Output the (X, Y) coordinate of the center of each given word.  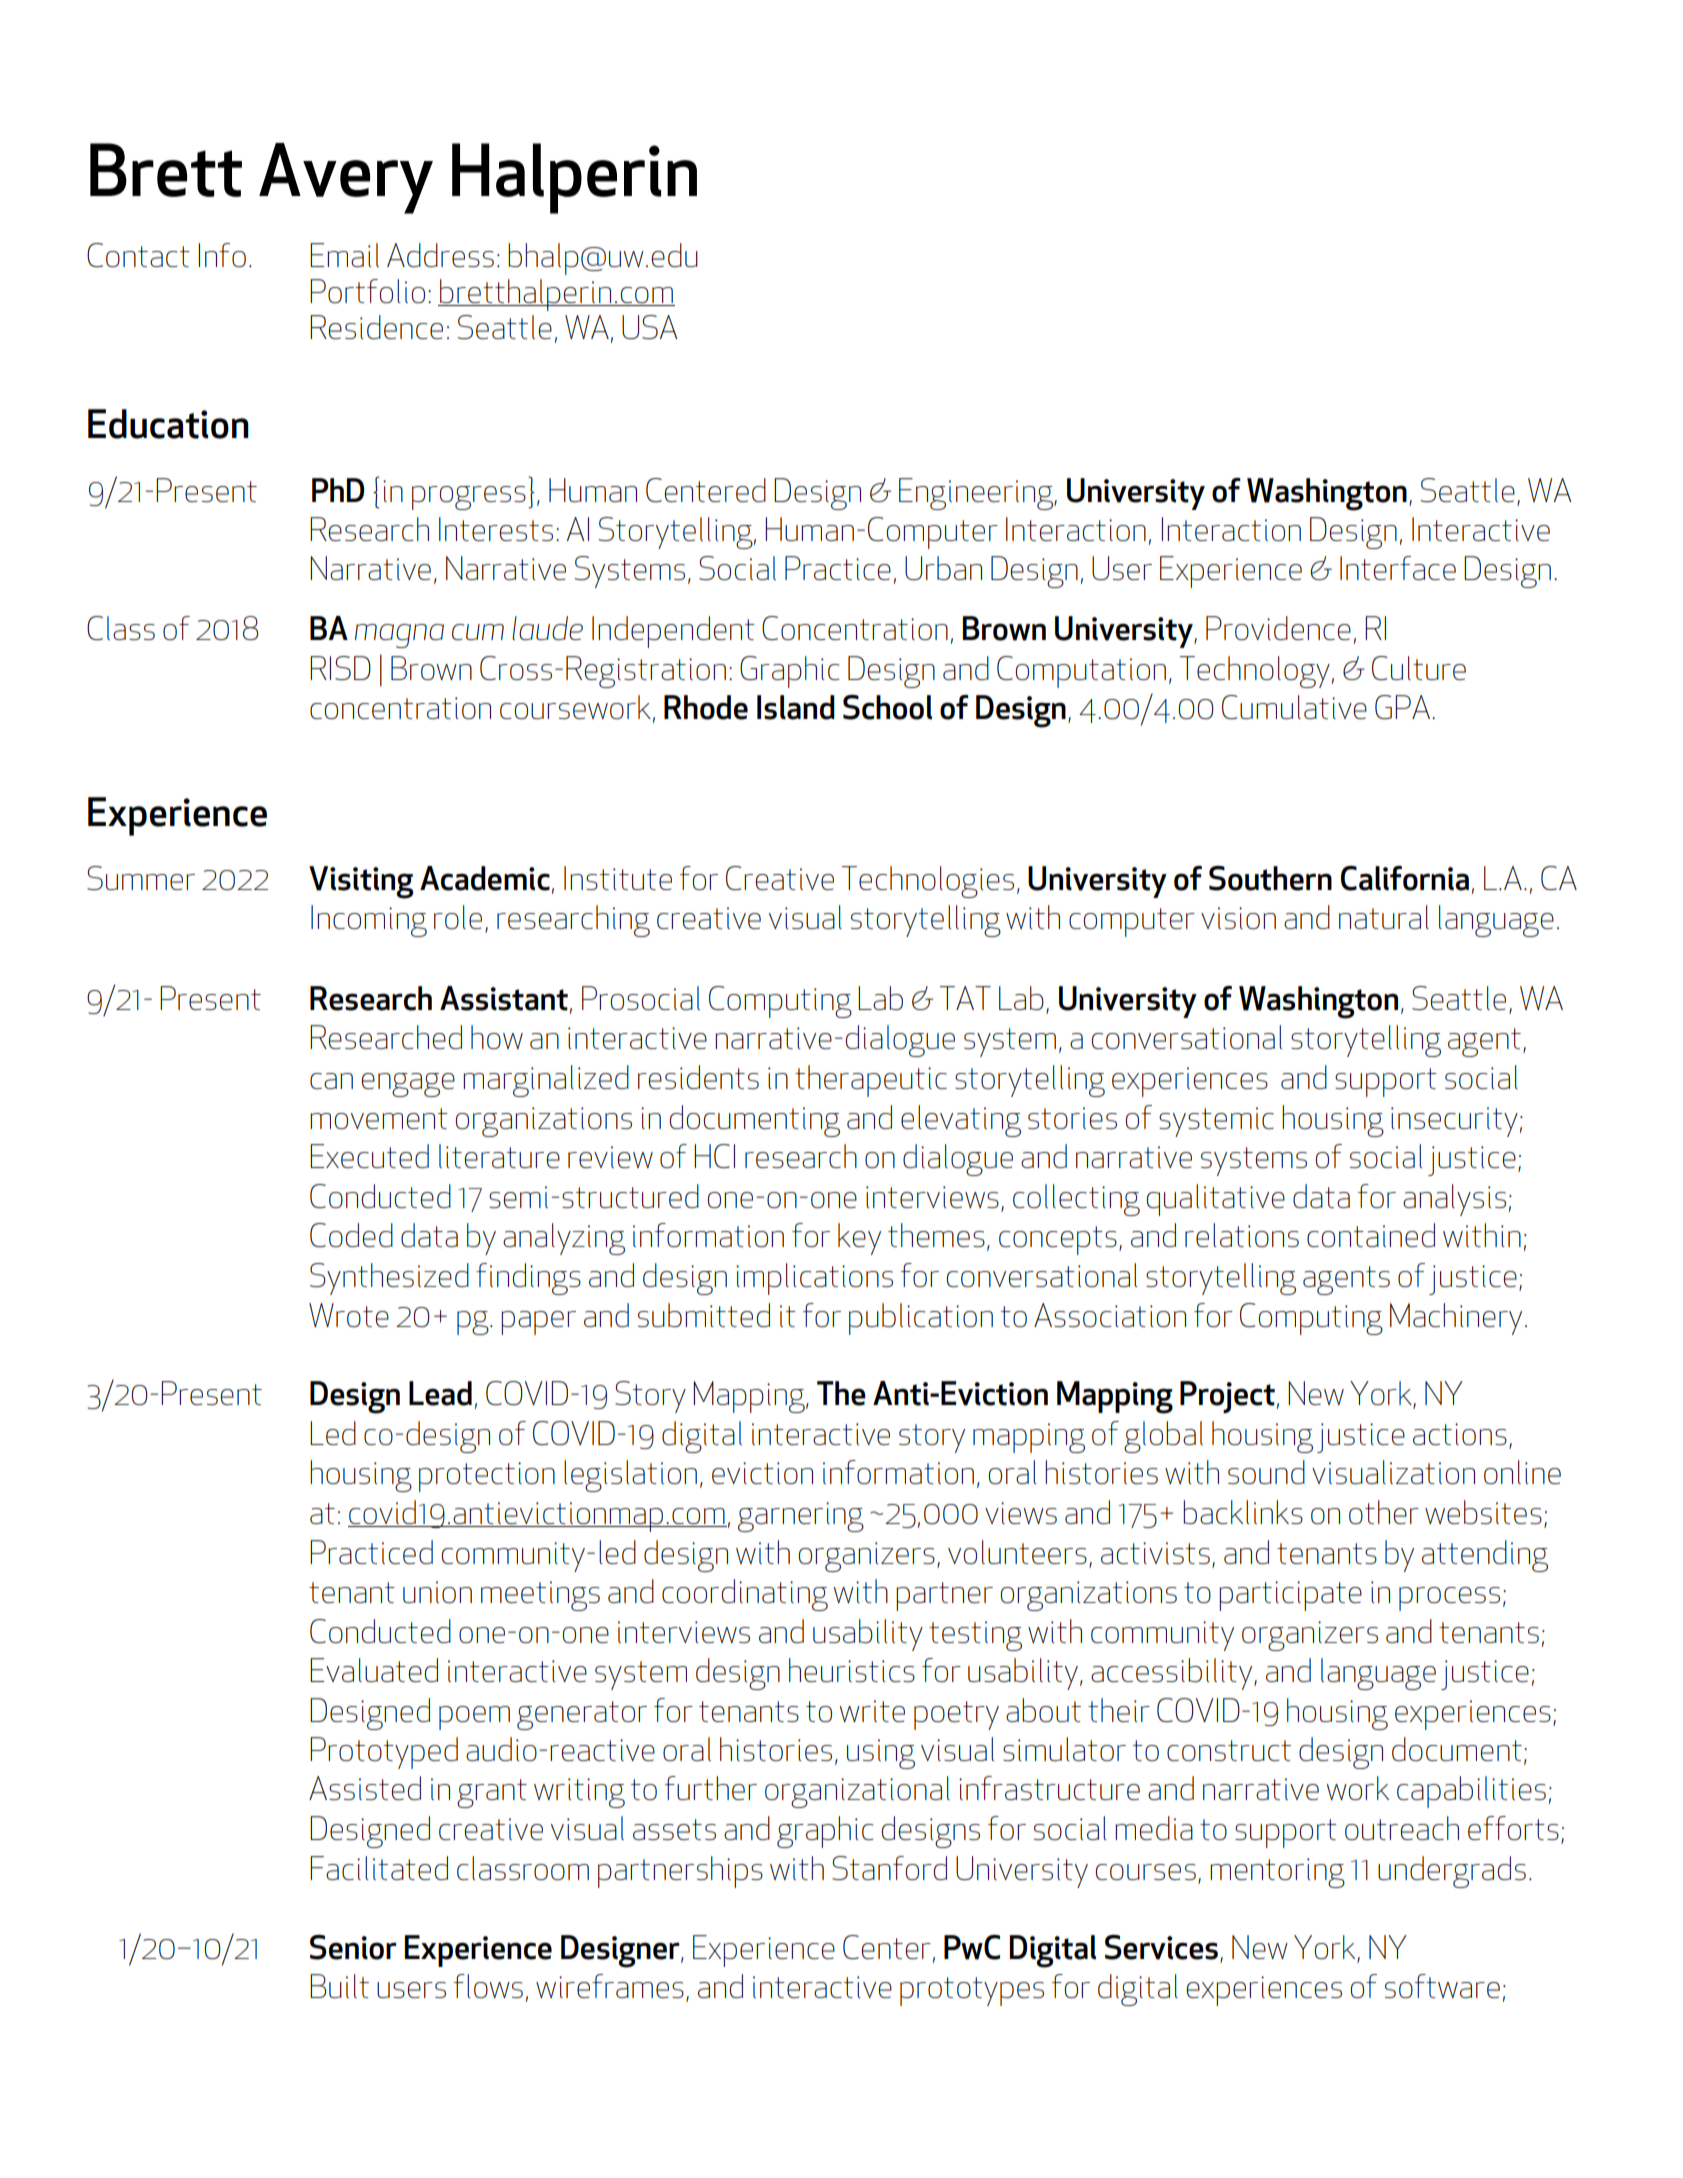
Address (440, 255)
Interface (1398, 568)
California (1405, 878)
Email (344, 255)
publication (921, 1319)
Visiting (361, 882)
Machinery (1456, 1319)
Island (796, 707)
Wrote (349, 1315)
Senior (353, 1947)
